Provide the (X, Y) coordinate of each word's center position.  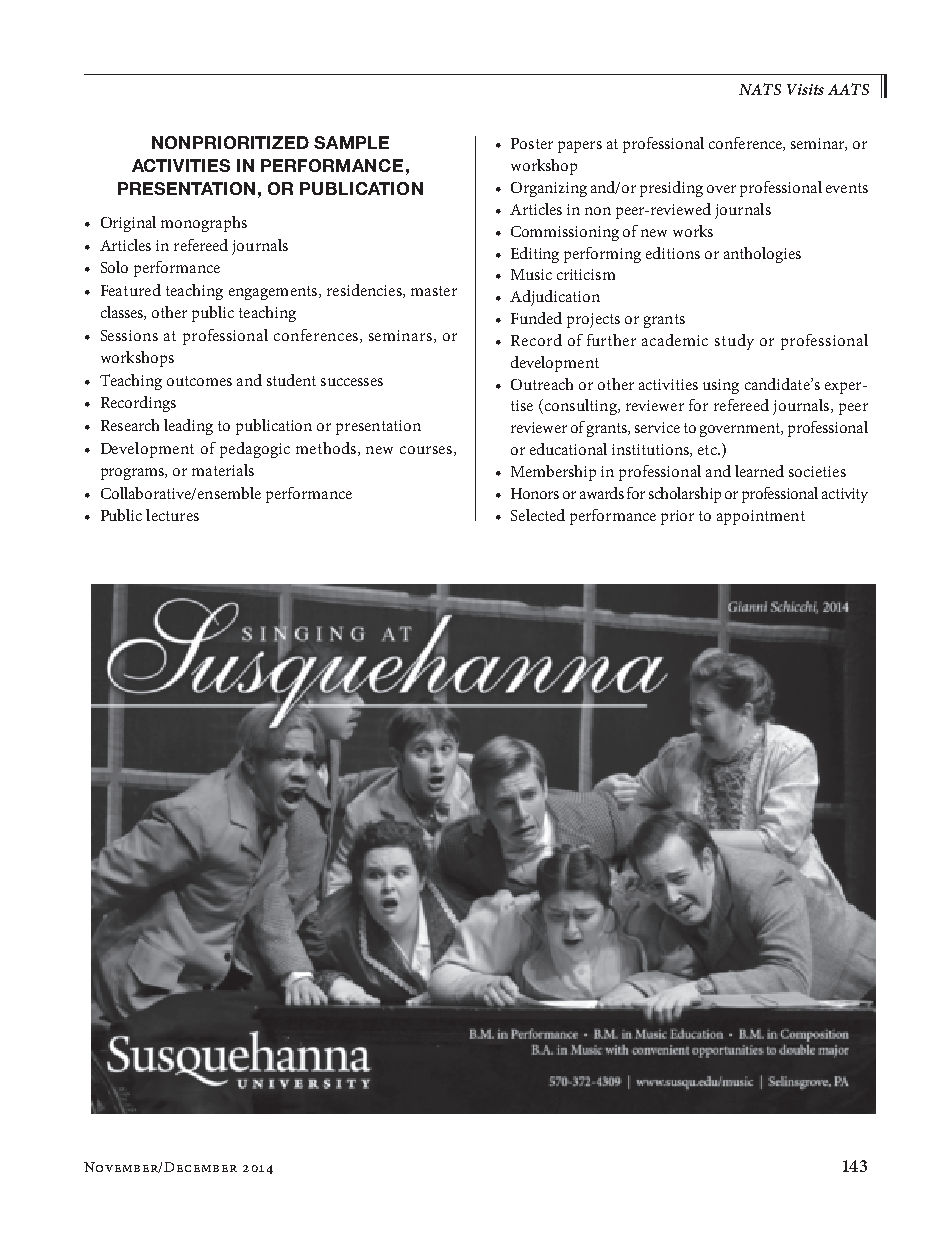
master (434, 291)
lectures (172, 515)
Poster (532, 143)
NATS (760, 89)
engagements (274, 293)
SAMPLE (351, 142)
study (734, 342)
